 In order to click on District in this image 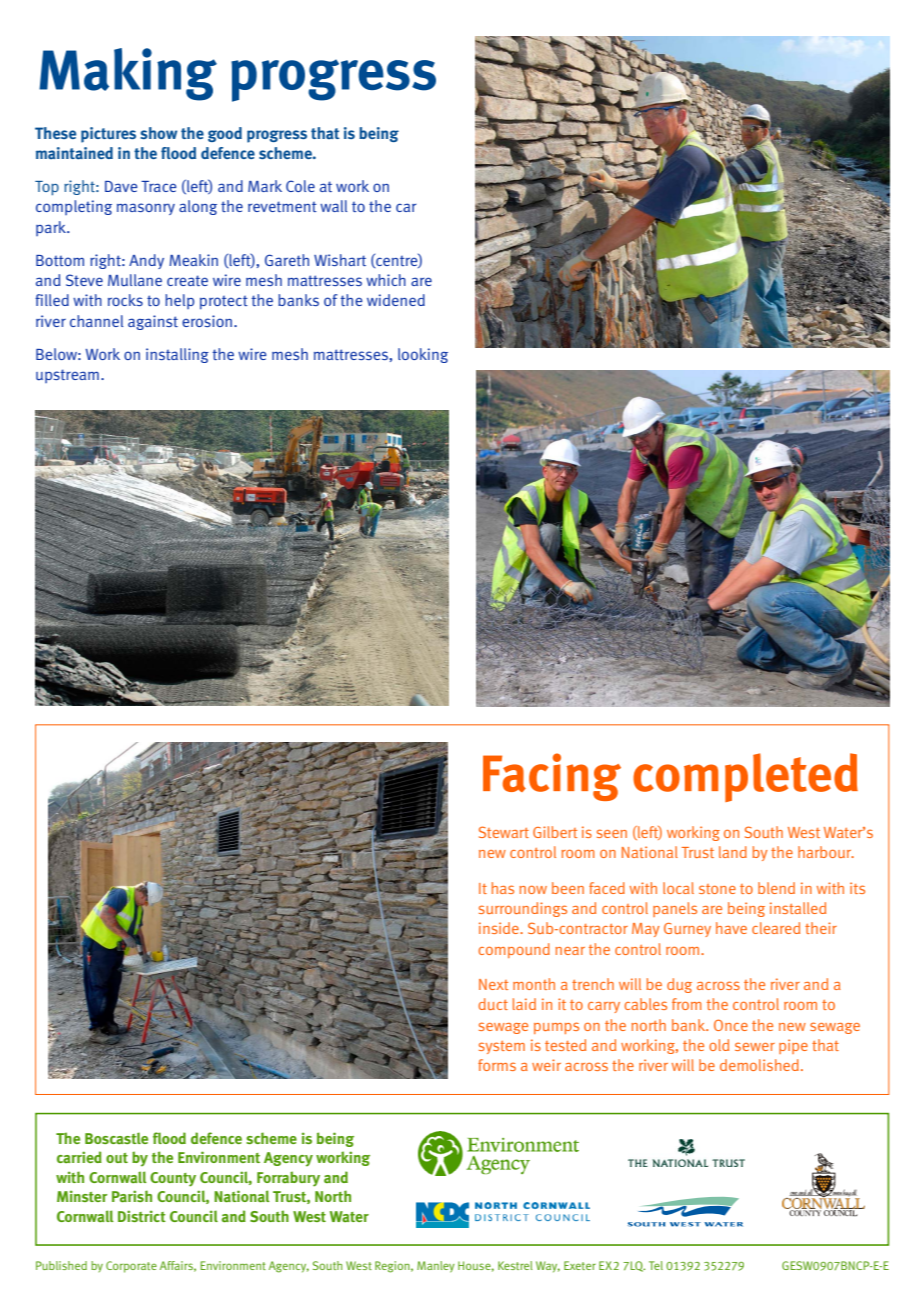, I will do `click(142, 1216)`.
